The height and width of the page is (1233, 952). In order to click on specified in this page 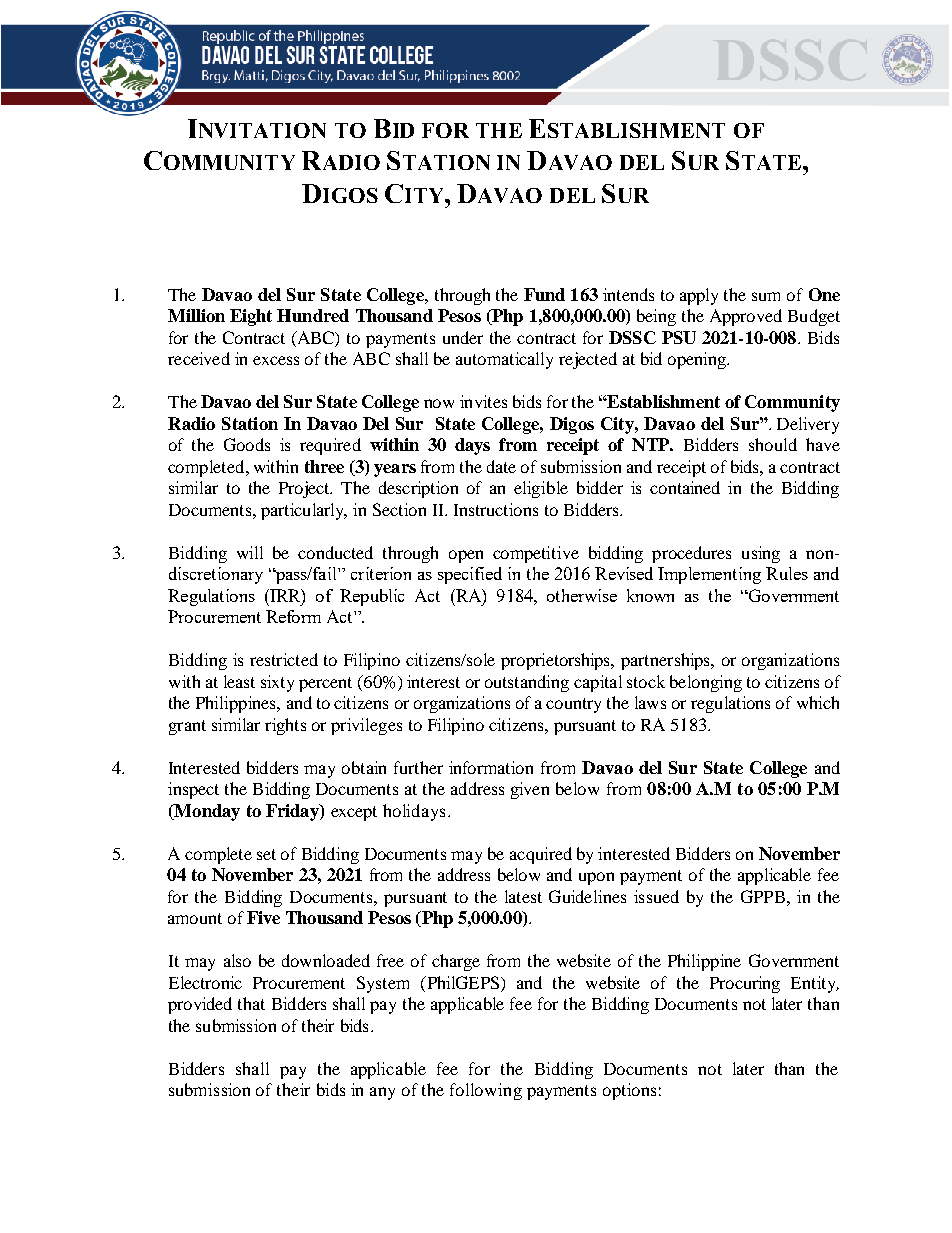, I will do `click(470, 575)`.
